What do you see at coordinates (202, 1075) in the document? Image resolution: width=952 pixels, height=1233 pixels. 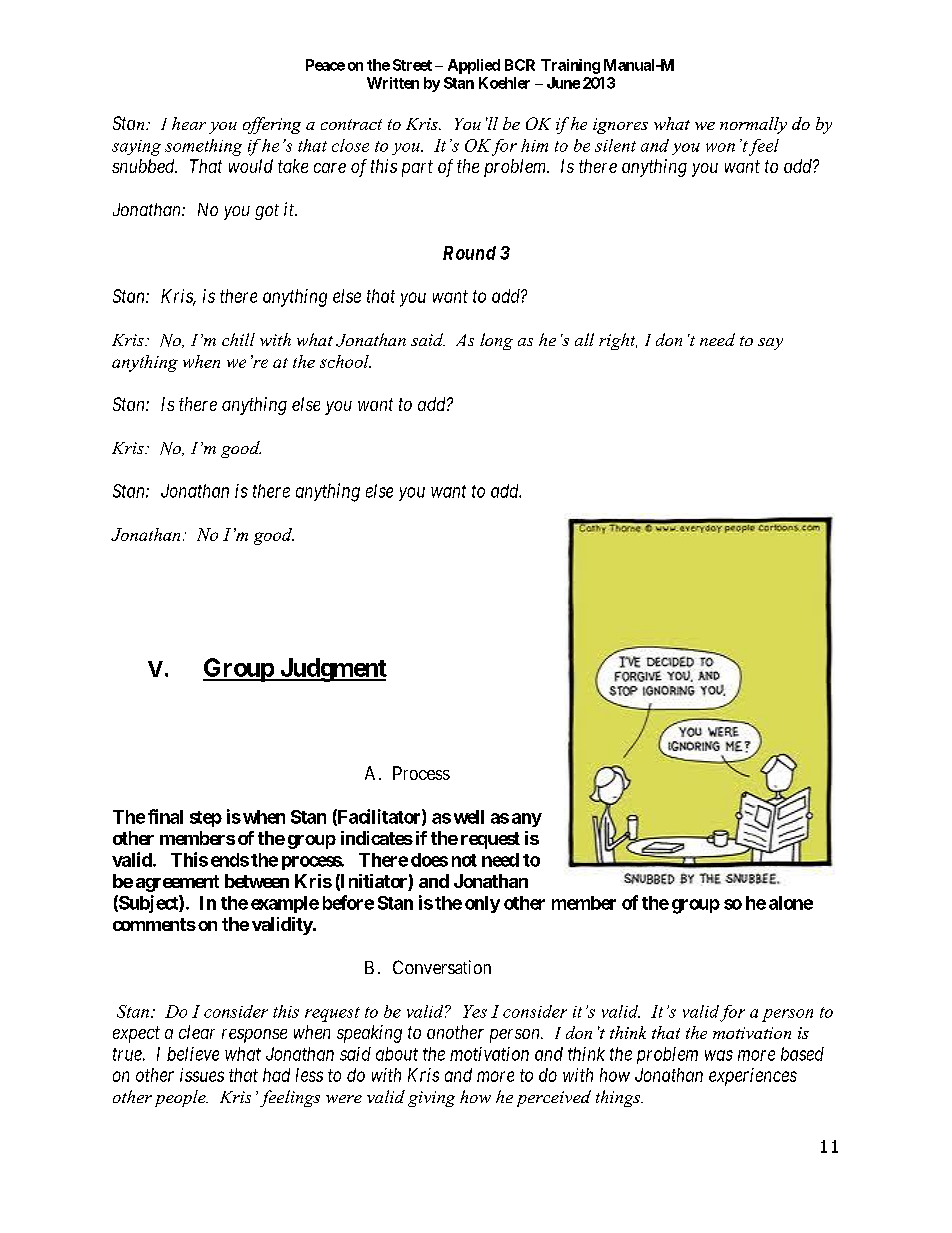 I see `issues` at bounding box center [202, 1075].
